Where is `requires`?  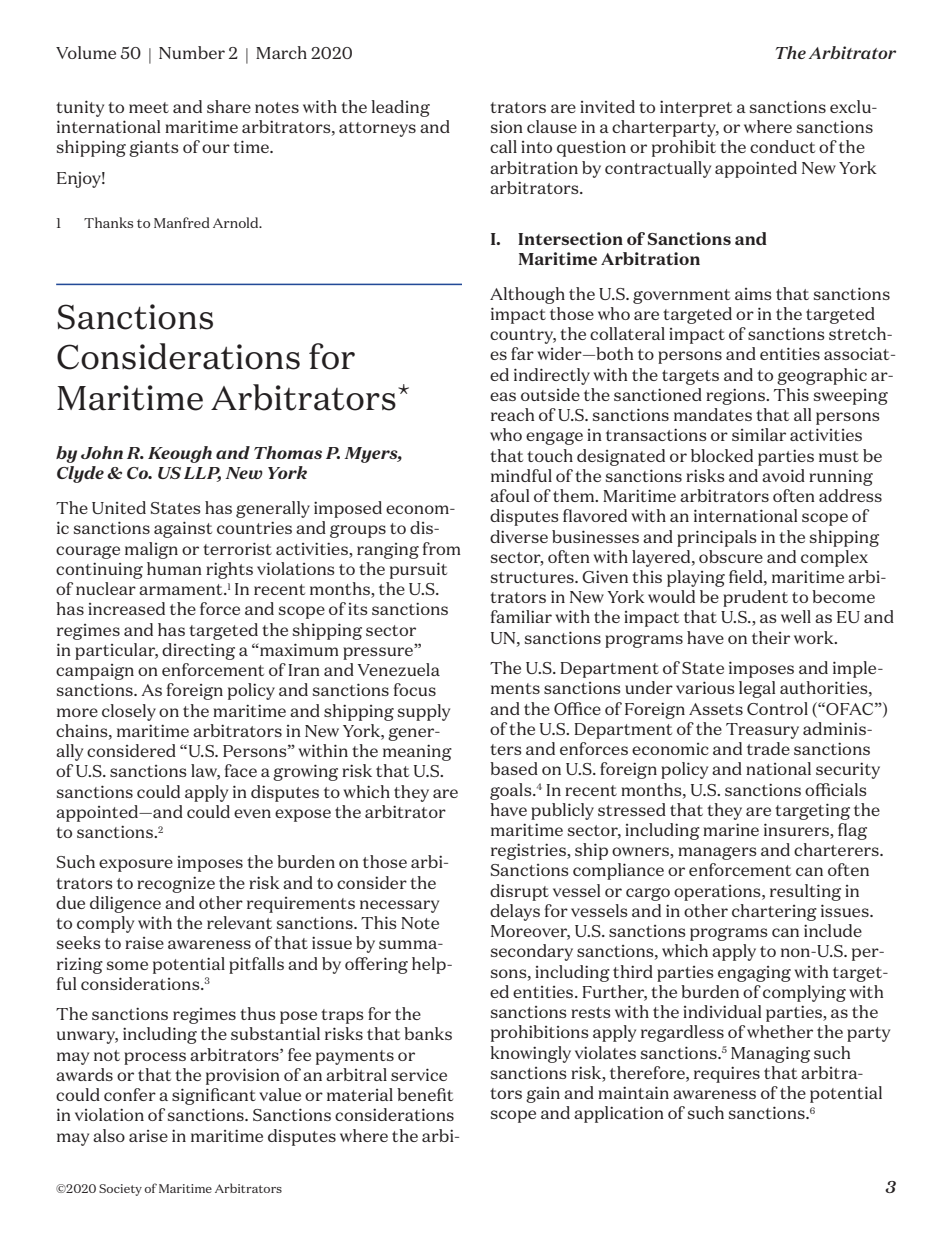 requires is located at coordinates (727, 1074).
